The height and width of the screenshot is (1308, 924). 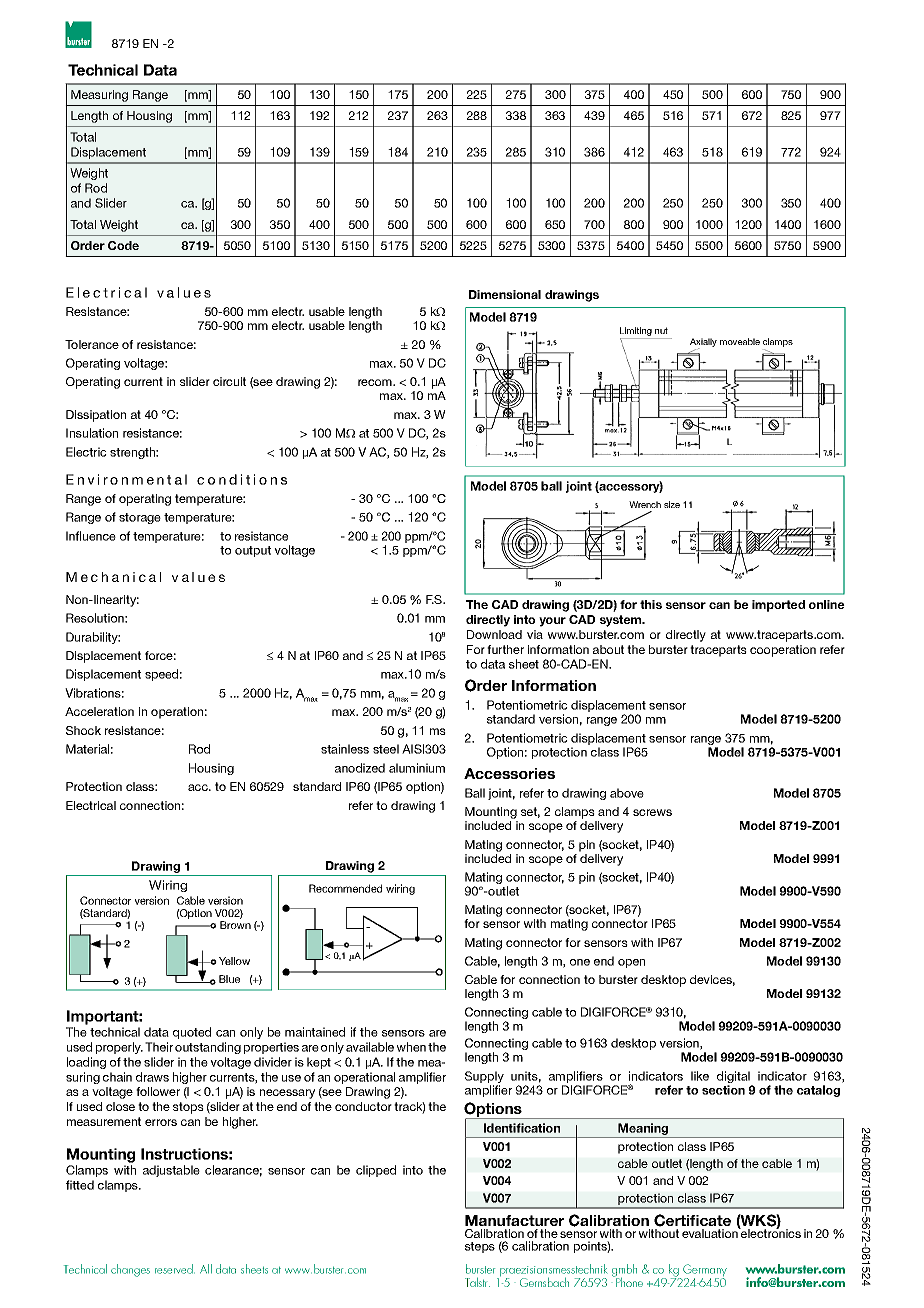 I want to click on Code, so click(x=123, y=245).
